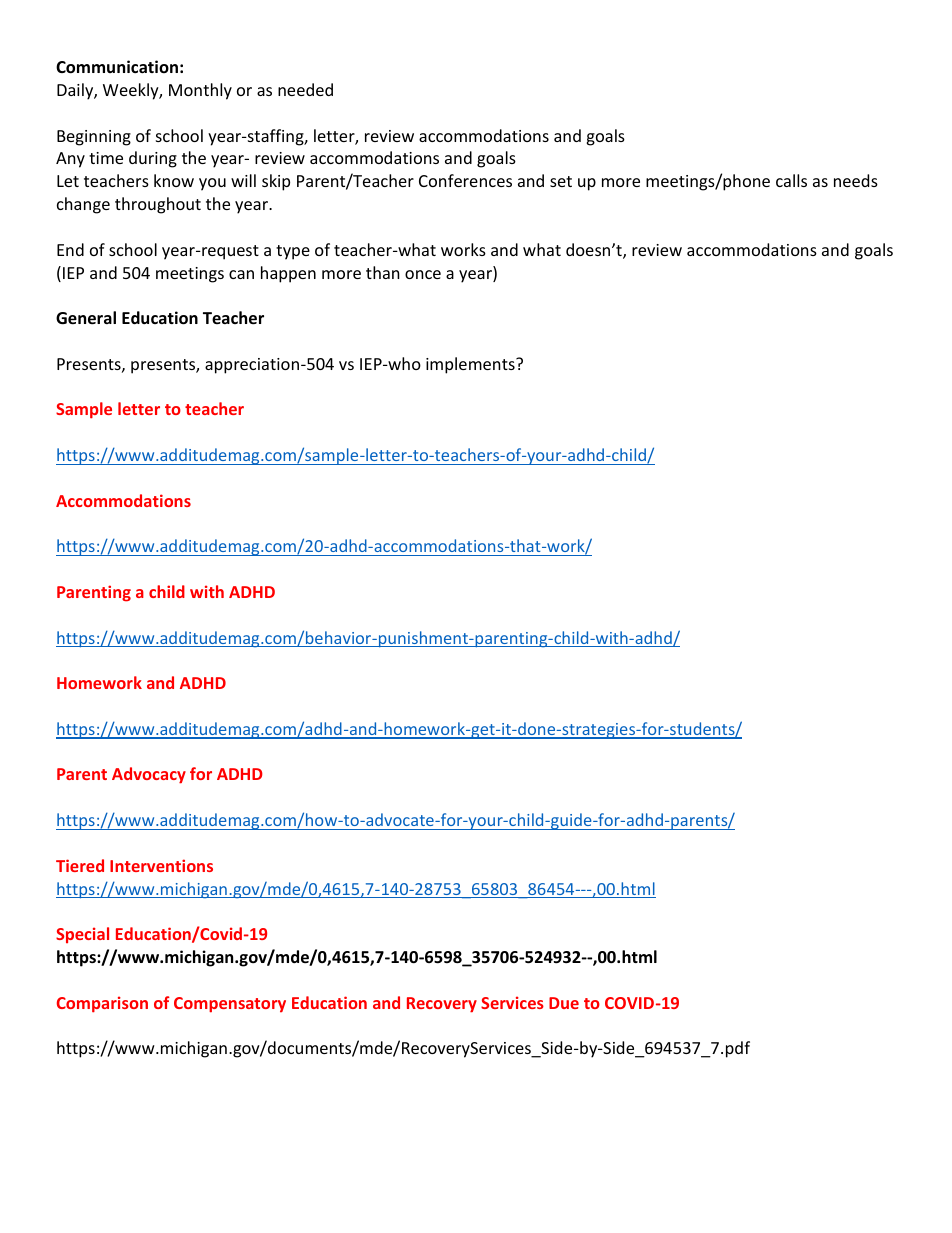 This screenshot has height=1233, width=952. I want to click on General, so click(86, 318).
